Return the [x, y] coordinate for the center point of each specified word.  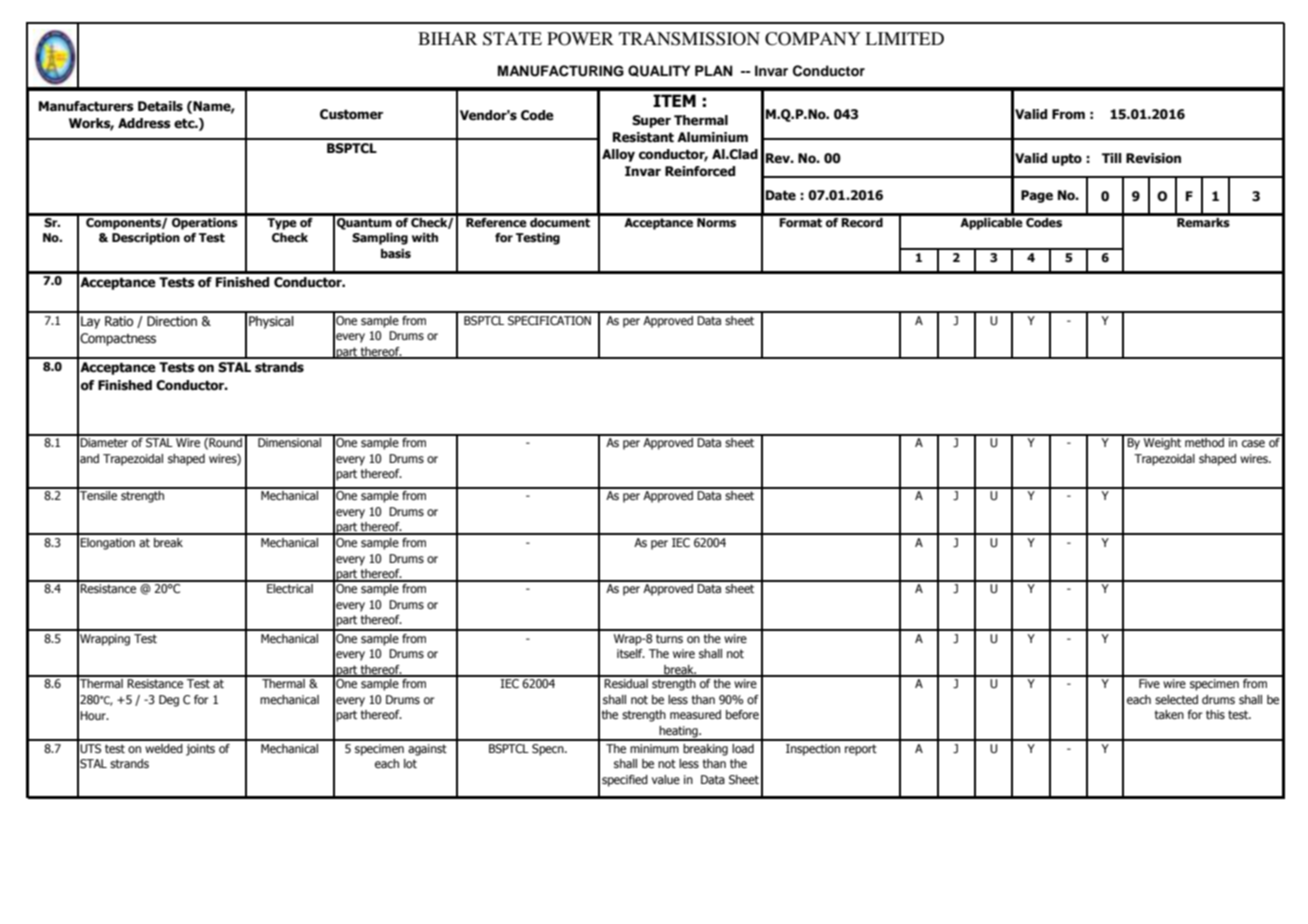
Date [781, 195]
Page [1037, 196]
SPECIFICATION [549, 320]
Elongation [107, 544]
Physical [271, 322]
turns [669, 638]
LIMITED [904, 38]
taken [1169, 714]
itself [631, 653]
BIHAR [447, 38]
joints [200, 750]
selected [1176, 699]
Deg [169, 701]
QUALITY [659, 71]
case [1253, 443]
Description [146, 239]
